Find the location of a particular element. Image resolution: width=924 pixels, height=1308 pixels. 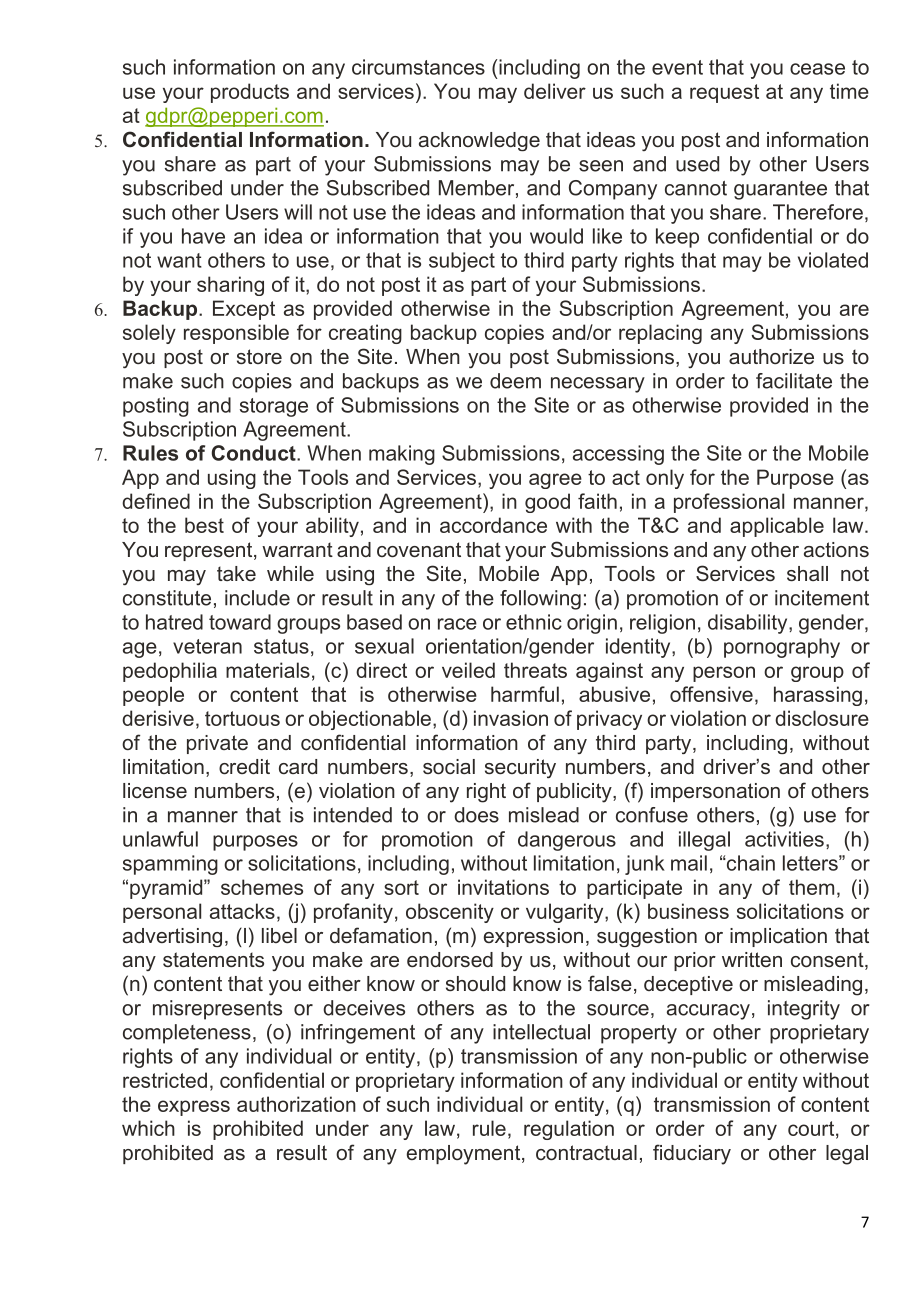

deliver is located at coordinates (555, 91).
